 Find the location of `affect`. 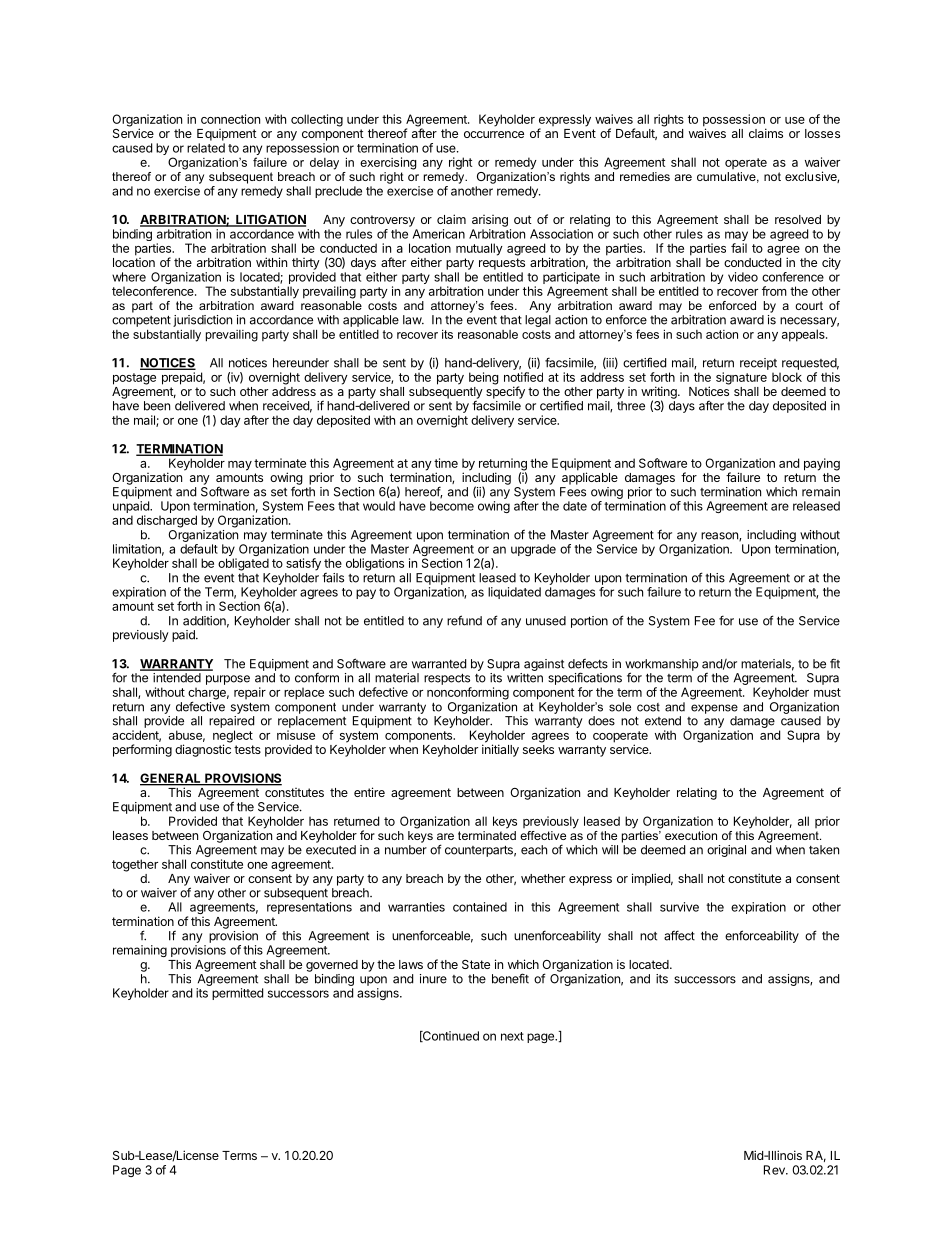

affect is located at coordinates (679, 935).
